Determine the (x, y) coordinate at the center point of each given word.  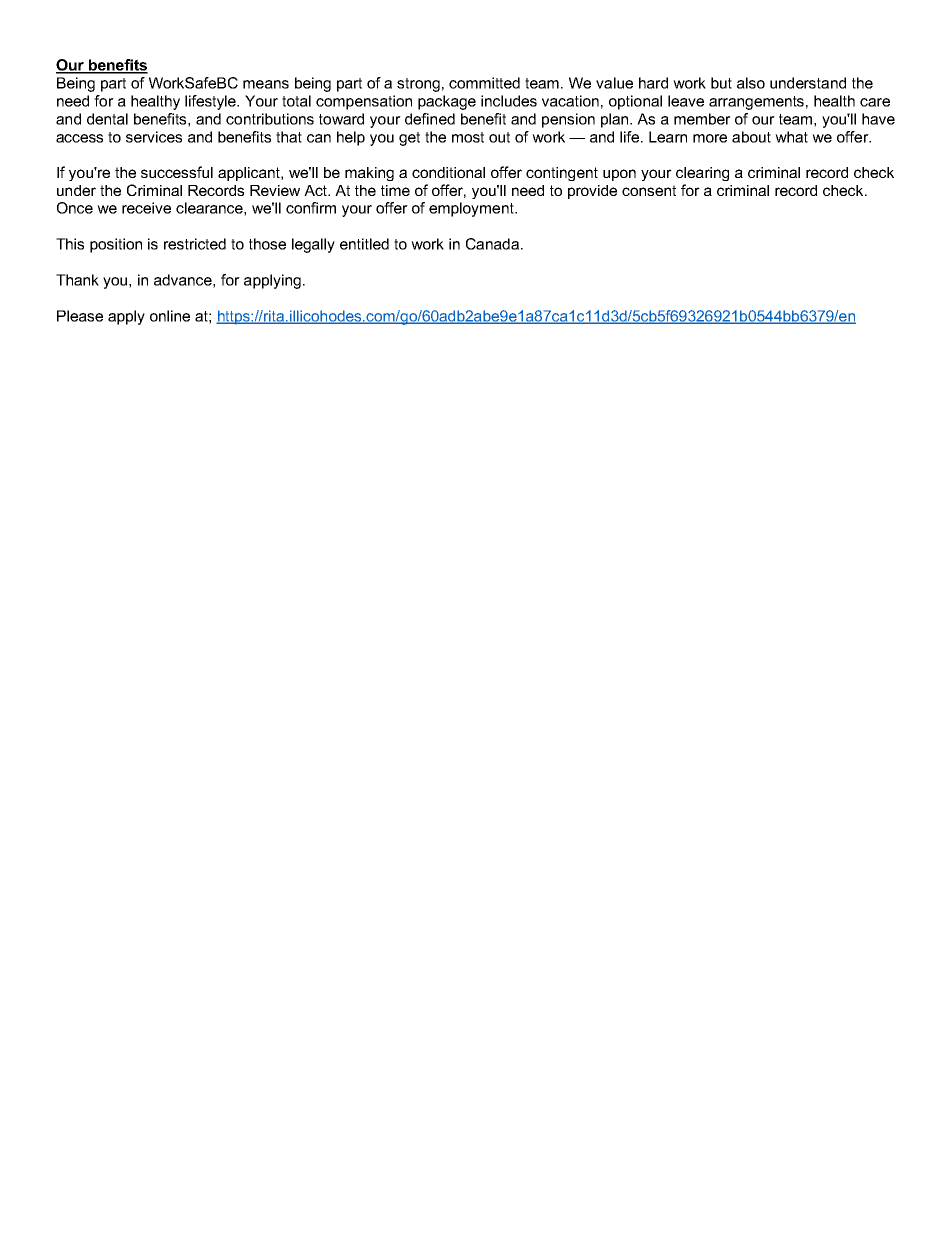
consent (649, 190)
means (266, 84)
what (791, 137)
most (468, 137)
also (751, 83)
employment (472, 209)
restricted (195, 244)
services (154, 137)
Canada (492, 244)
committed (484, 83)
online (170, 316)
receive (146, 208)
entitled (364, 244)
